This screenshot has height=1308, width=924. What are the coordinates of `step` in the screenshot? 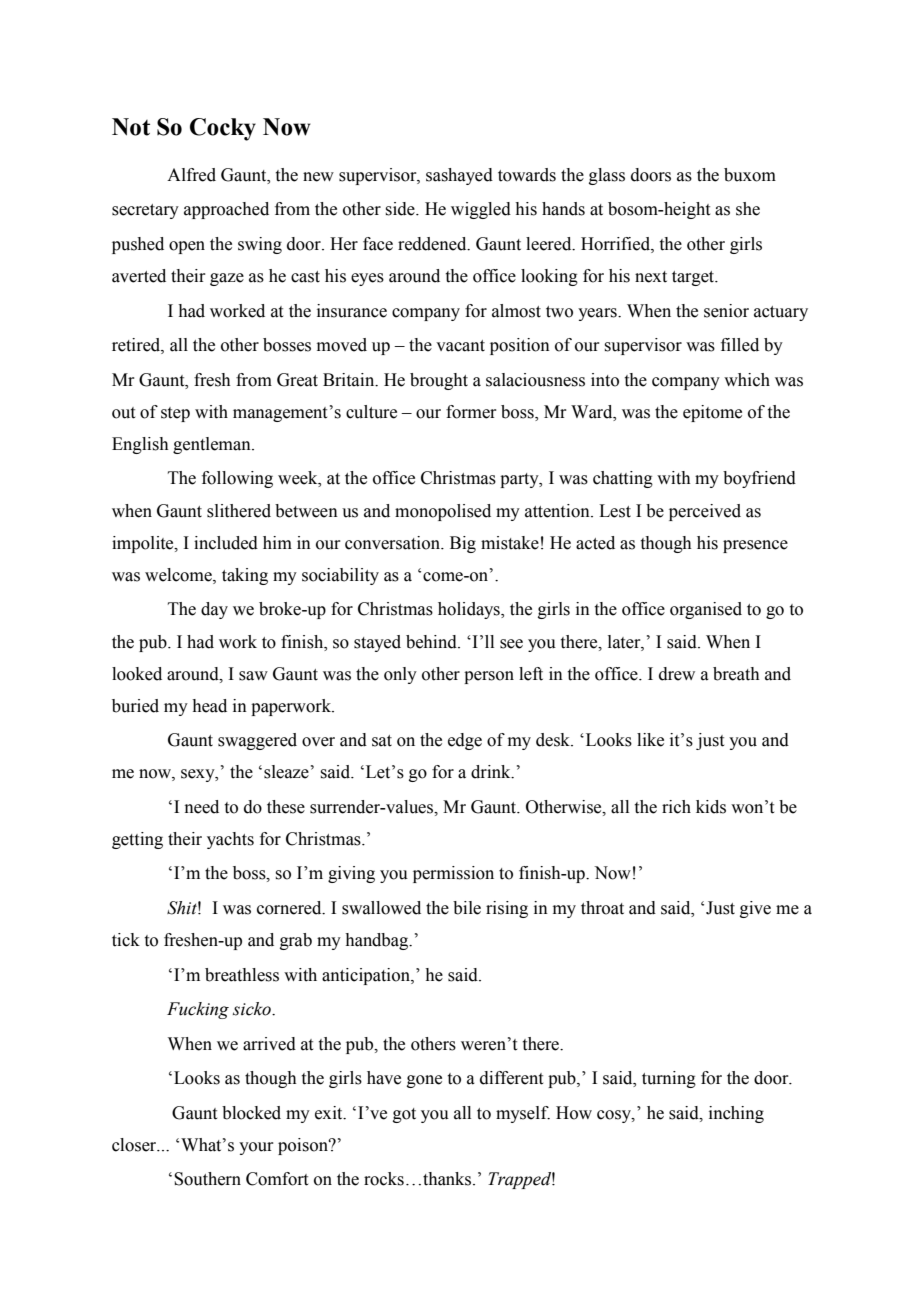 It's located at (175, 414).
